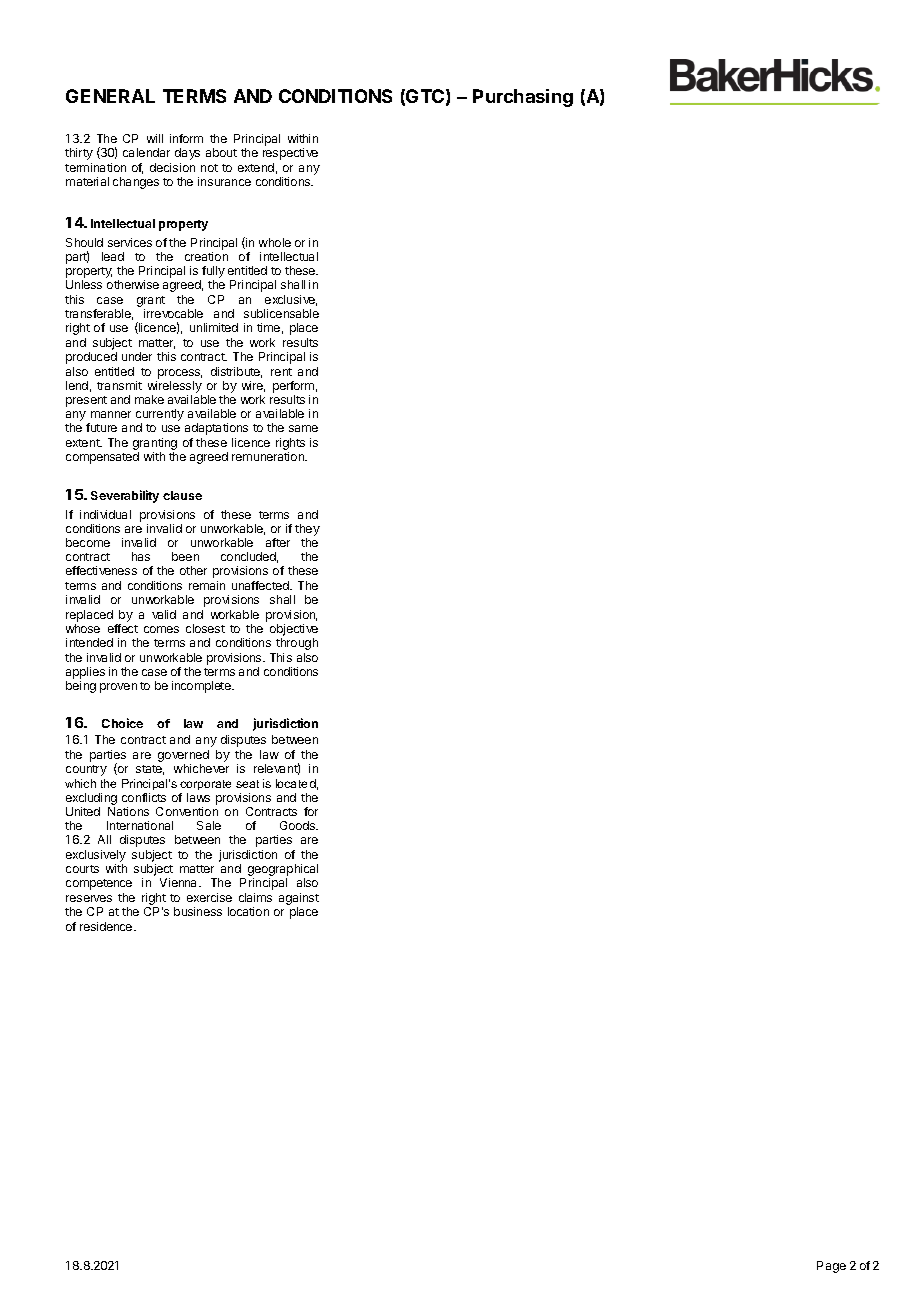 The height and width of the document is (1308, 924). I want to click on Purchasing, so click(523, 98).
